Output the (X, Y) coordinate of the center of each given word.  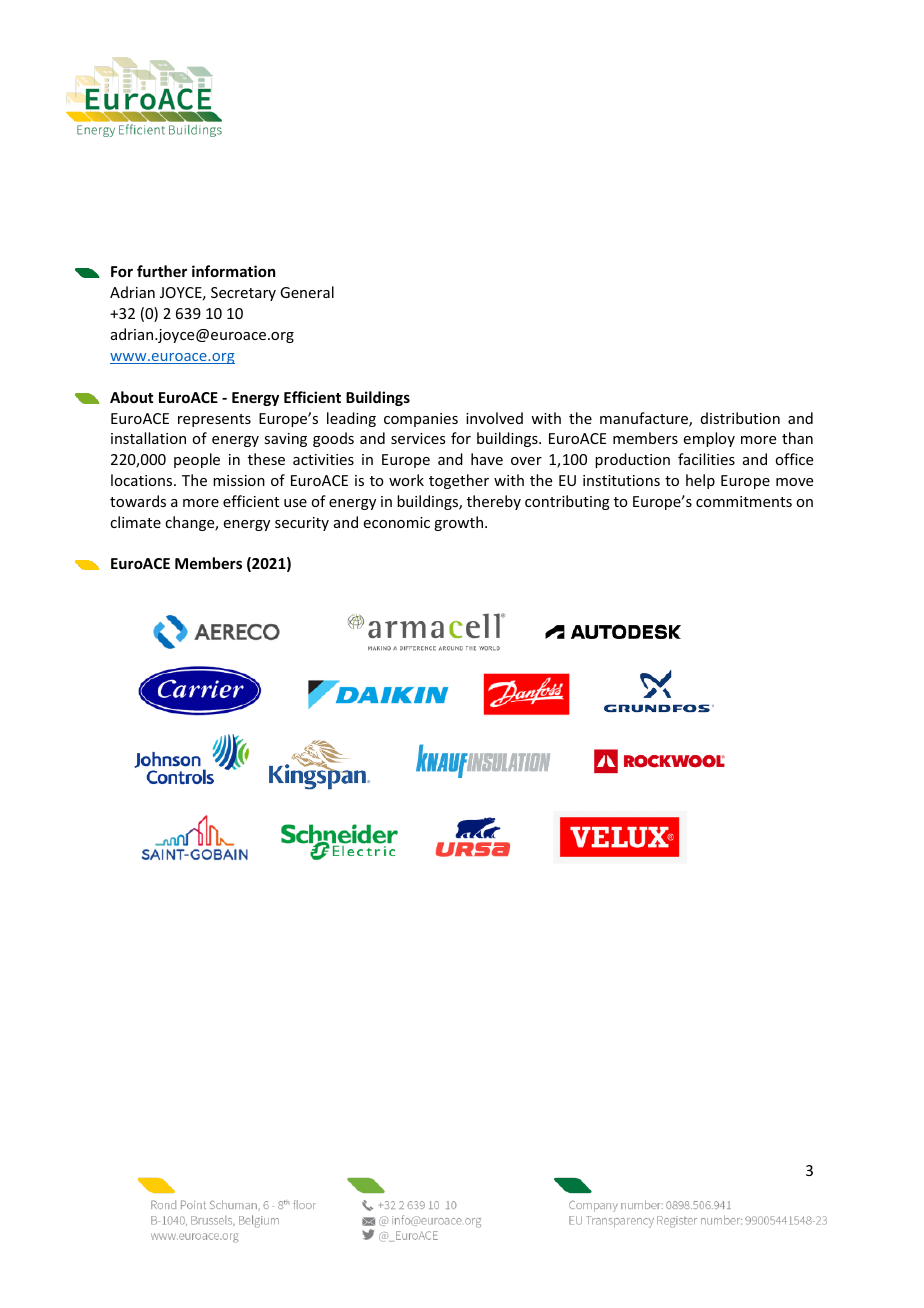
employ (709, 439)
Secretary (243, 294)
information (233, 271)
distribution (740, 418)
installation (148, 438)
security (302, 524)
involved (494, 418)
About (131, 397)
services (418, 438)
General (307, 292)
